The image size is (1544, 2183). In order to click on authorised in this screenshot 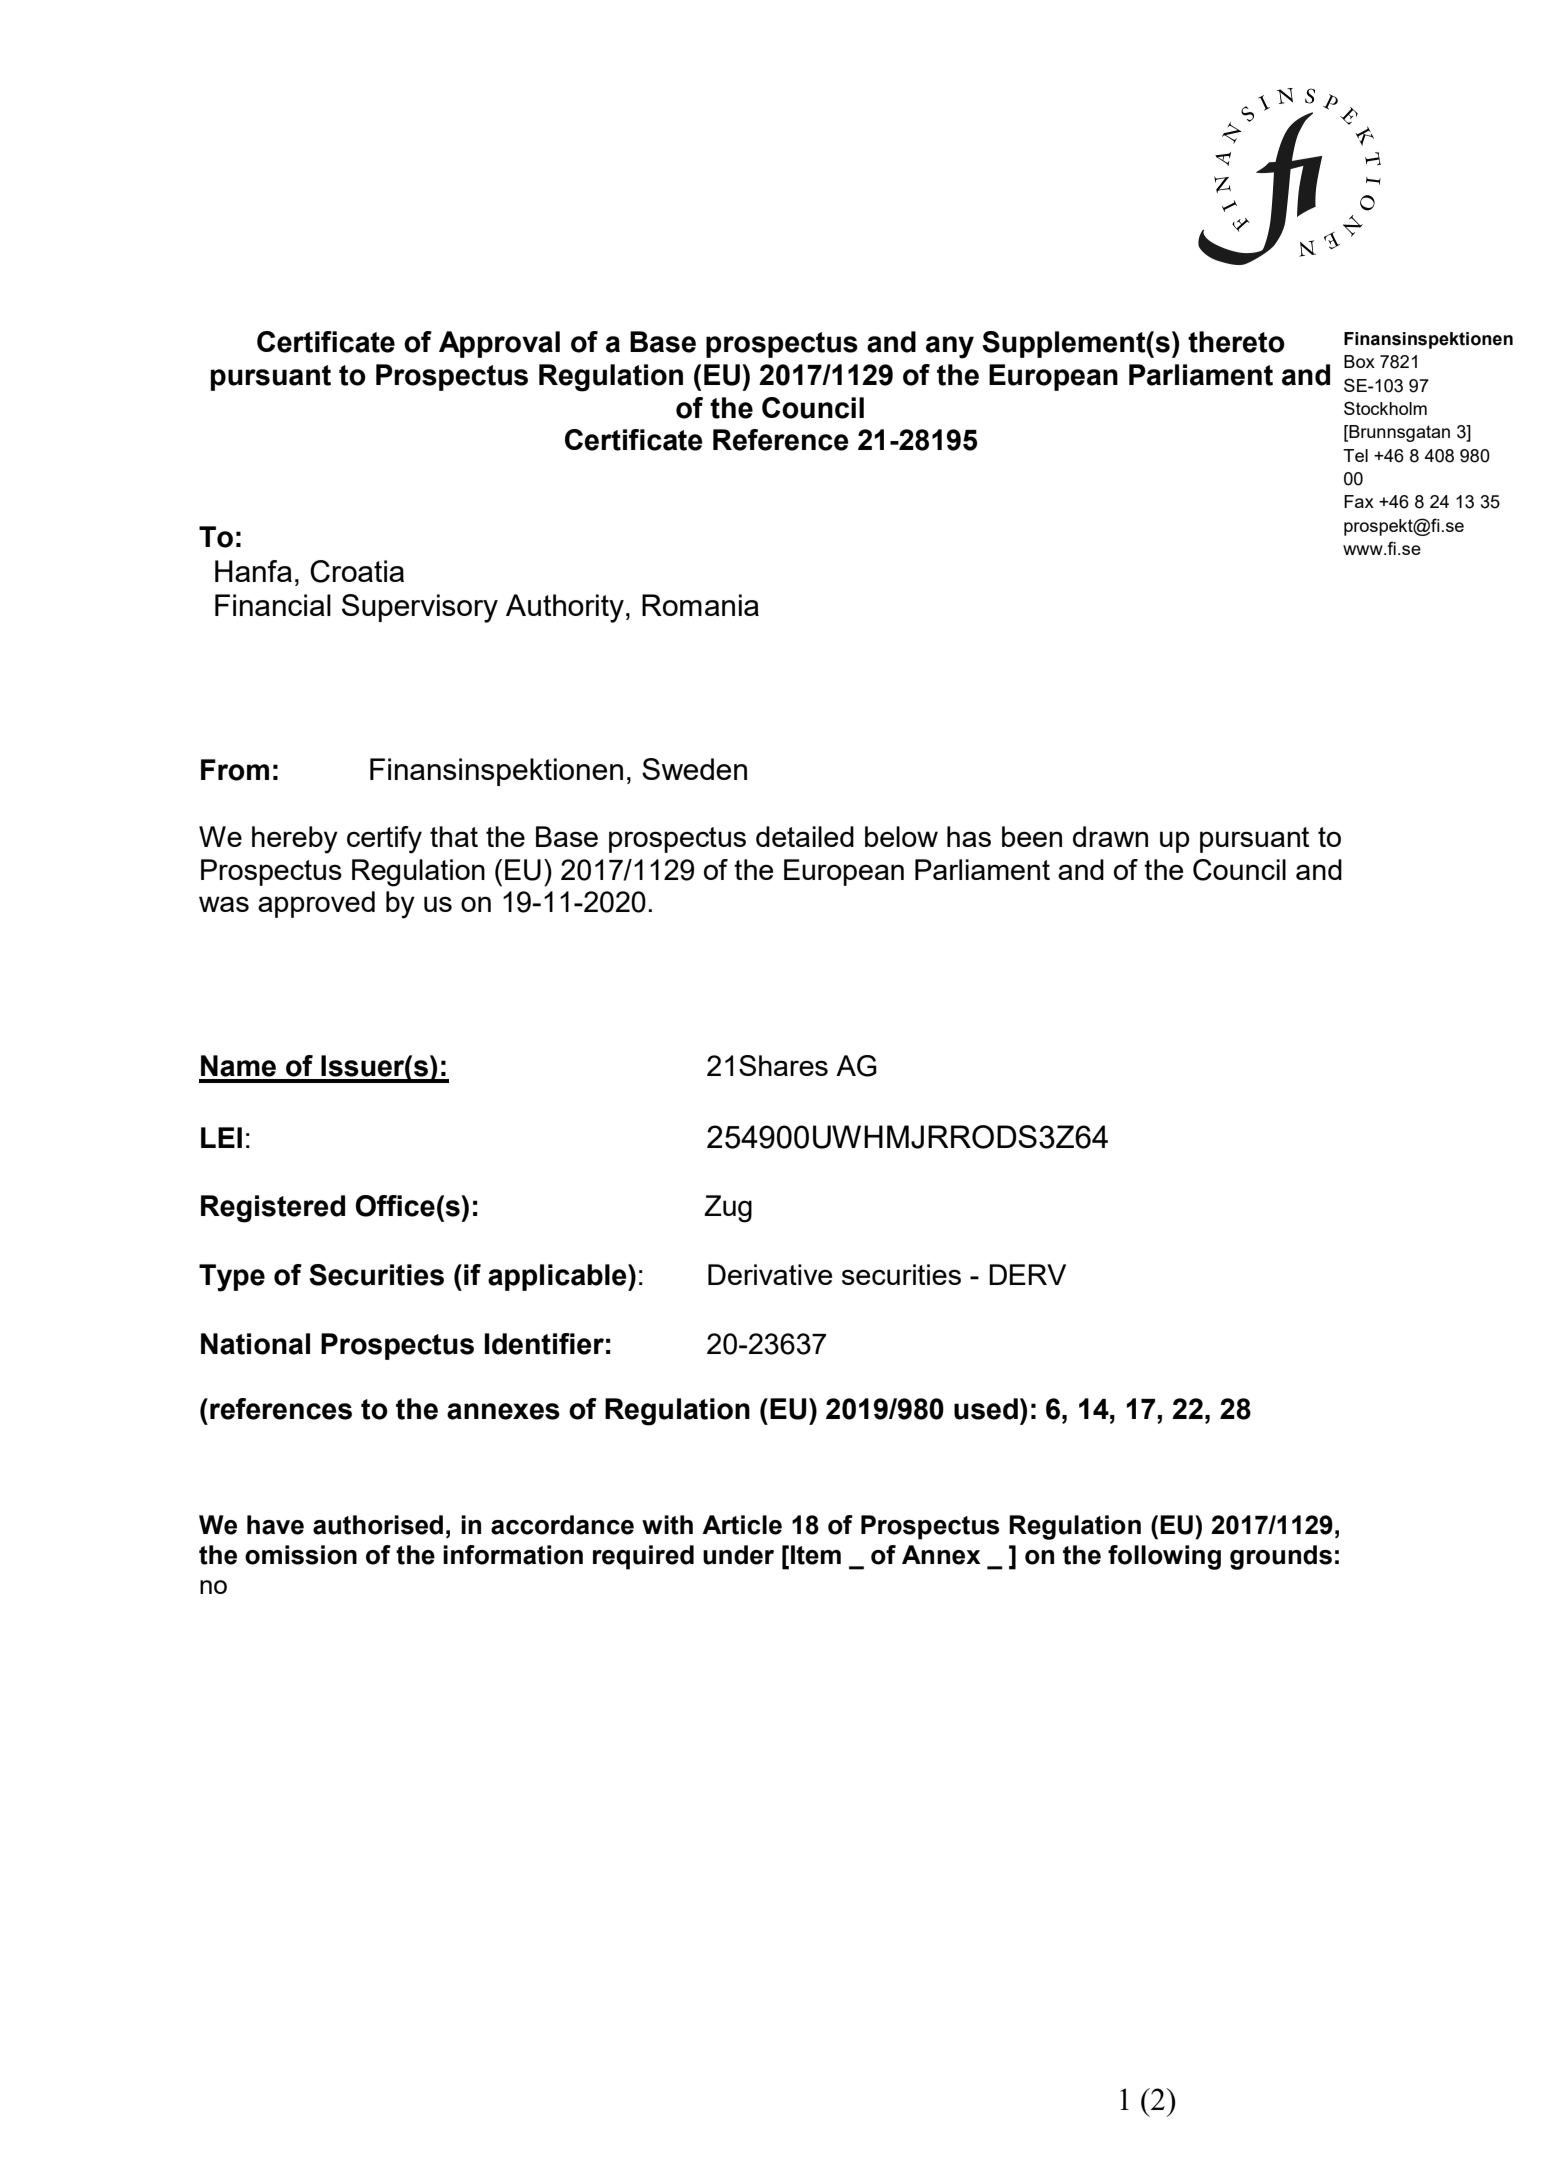, I will do `click(378, 1525)`.
